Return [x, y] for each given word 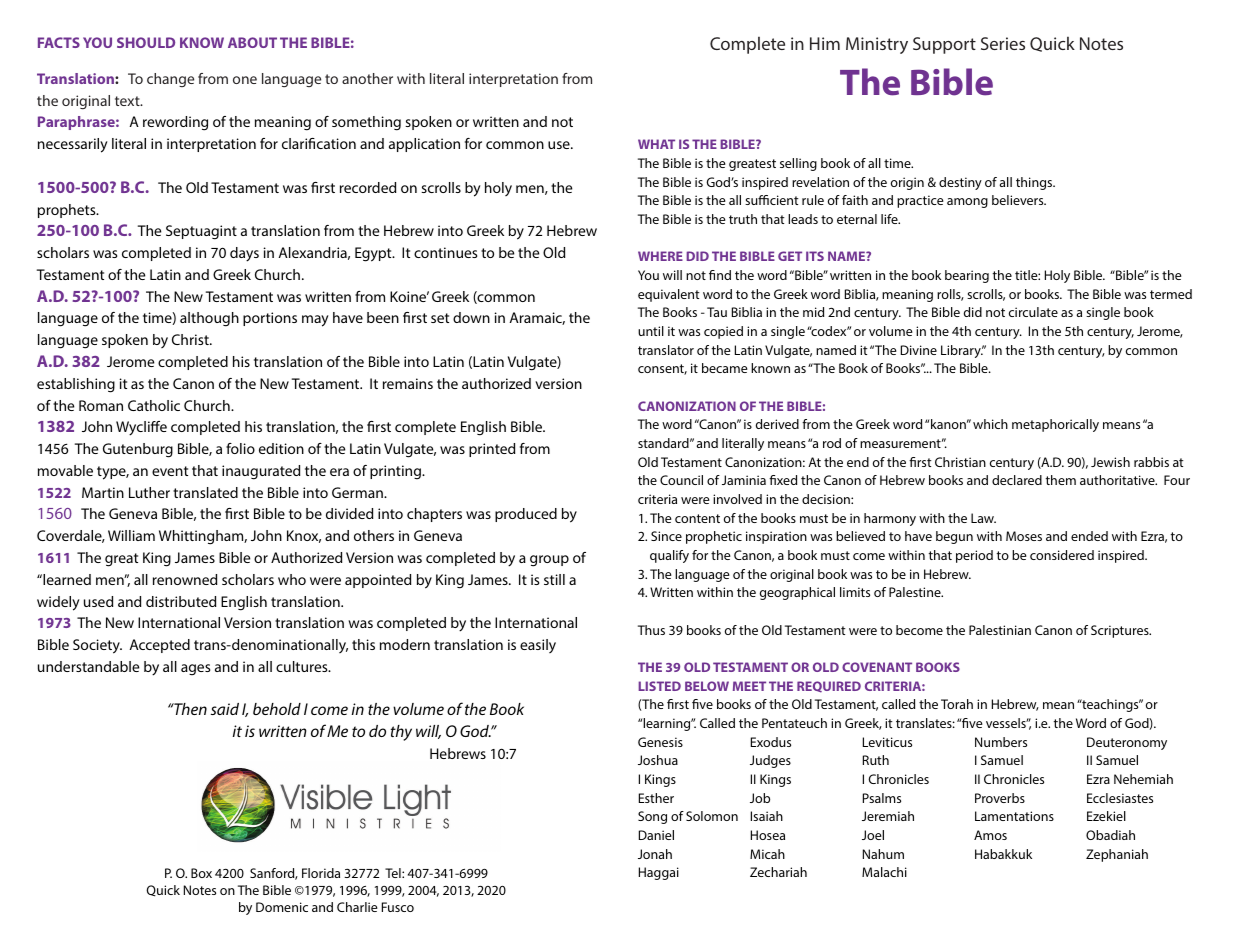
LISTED [659, 686]
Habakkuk [1003, 854]
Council [681, 480]
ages [195, 670]
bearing [967, 276]
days [244, 254]
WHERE [660, 256]
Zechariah [778, 872]
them [1060, 480]
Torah [957, 704]
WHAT [656, 144]
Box [201, 873]
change [170, 80]
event [170, 471]
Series [1003, 43]
